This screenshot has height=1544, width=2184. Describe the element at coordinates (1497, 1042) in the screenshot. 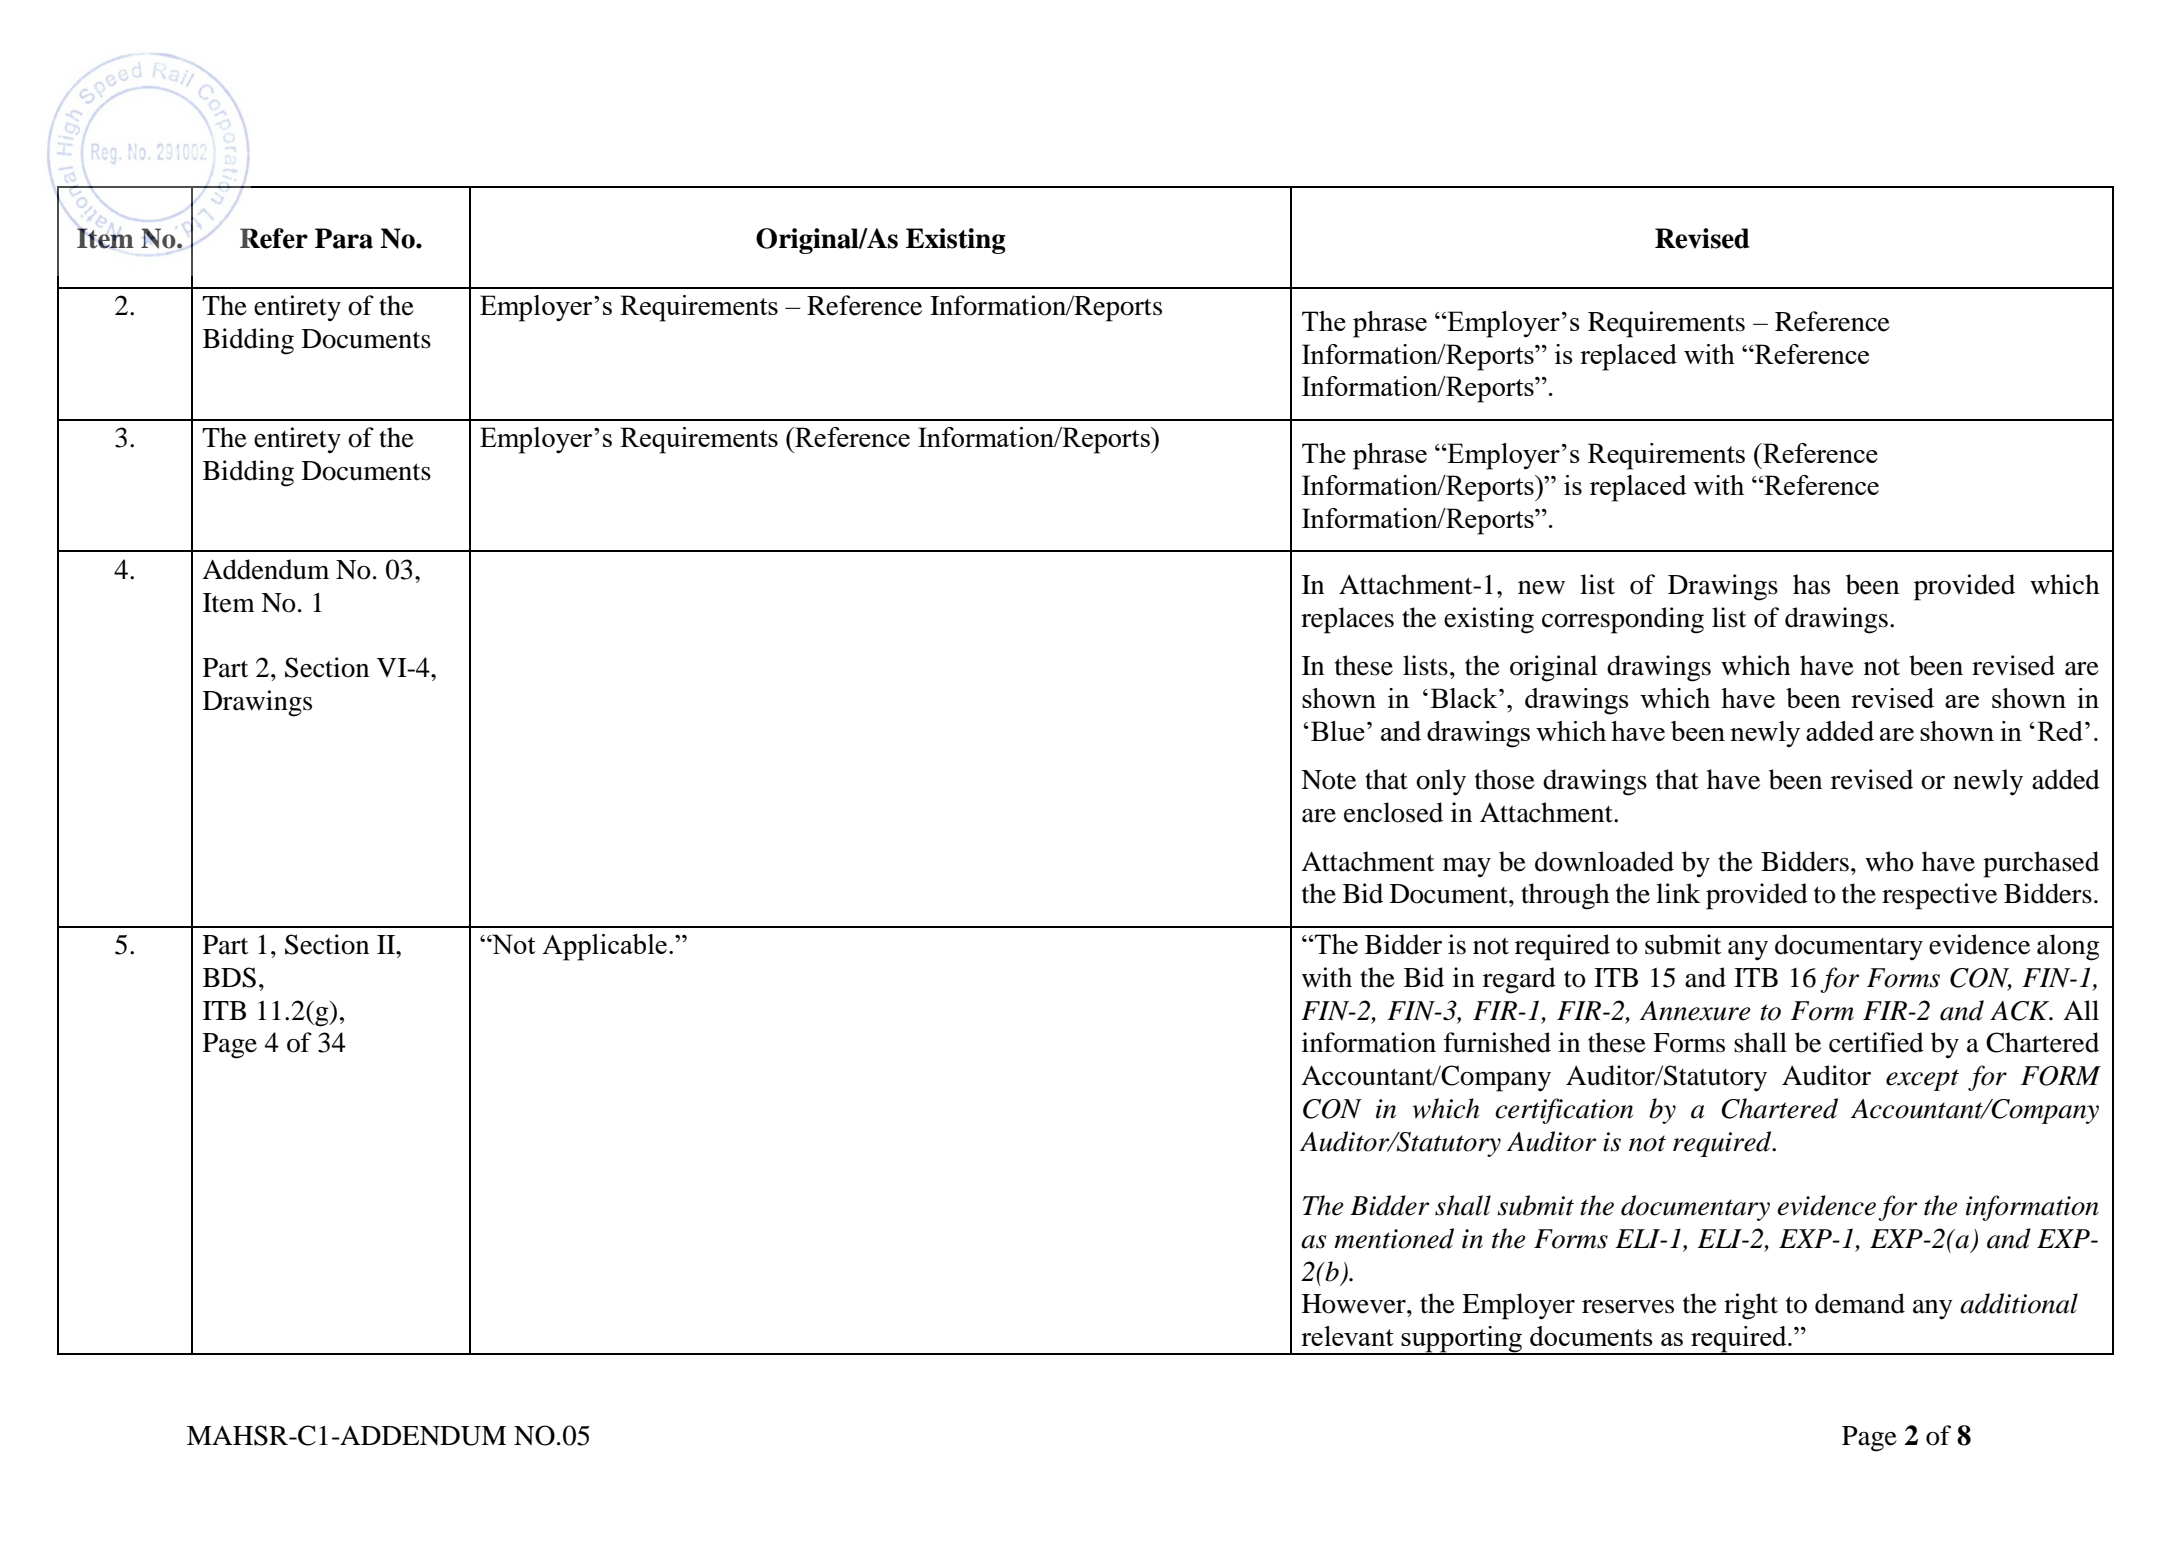

I see `furnished` at that location.
